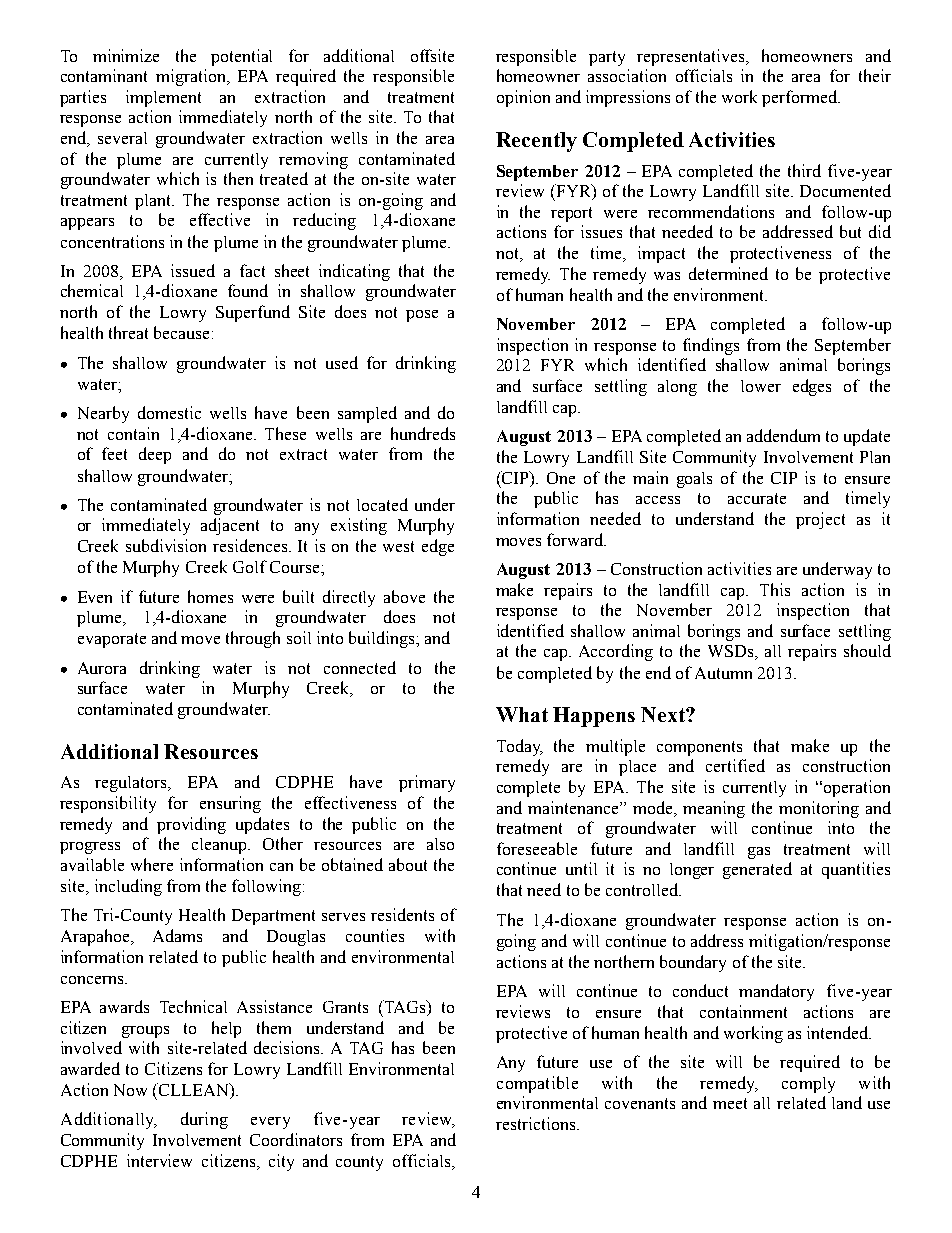 The height and width of the page is (1233, 952). Describe the element at coordinates (522, 714) in the page. I see `What` at that location.
